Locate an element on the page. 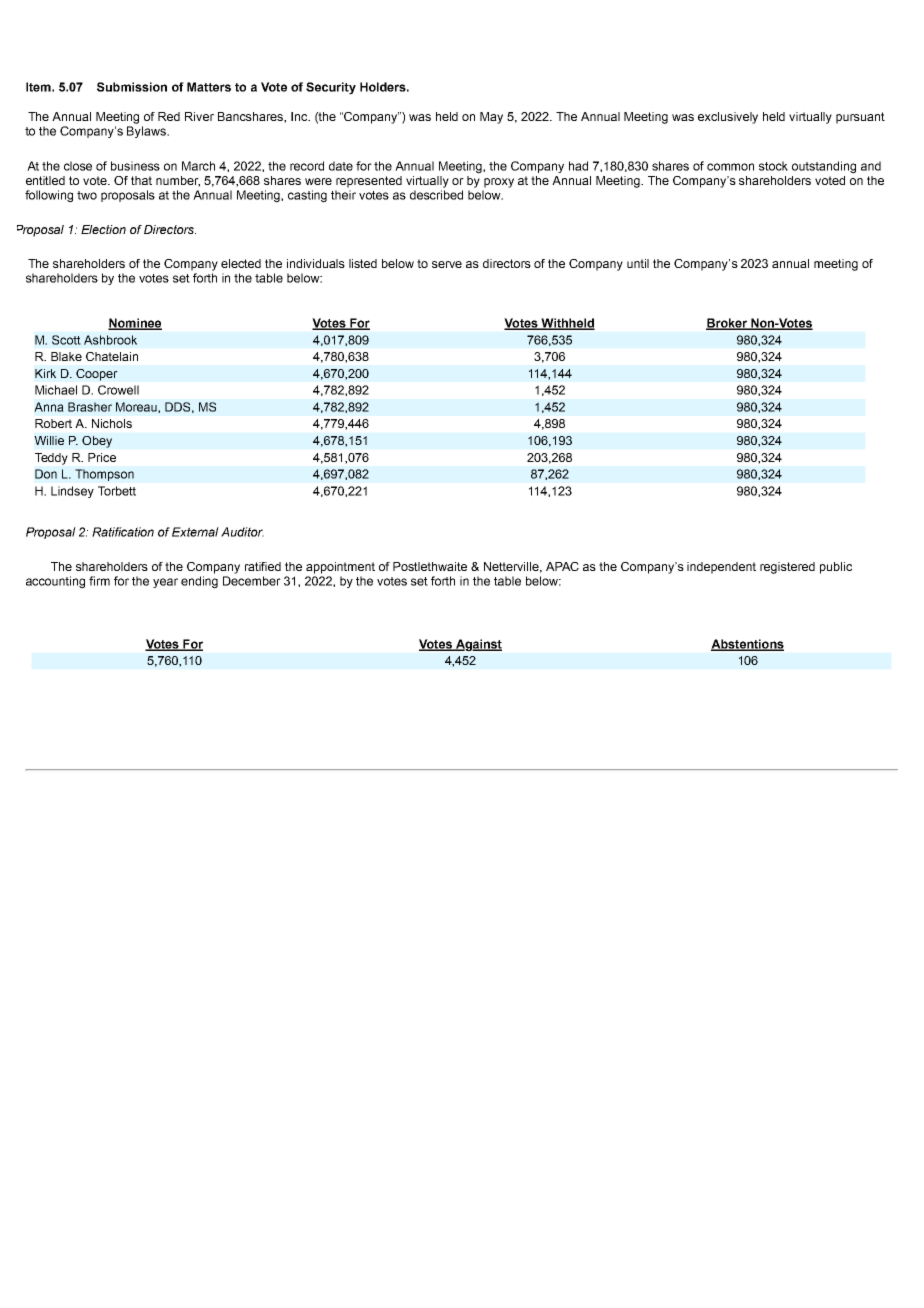 This page has height=1308, width=924. May is located at coordinates (491, 118).
